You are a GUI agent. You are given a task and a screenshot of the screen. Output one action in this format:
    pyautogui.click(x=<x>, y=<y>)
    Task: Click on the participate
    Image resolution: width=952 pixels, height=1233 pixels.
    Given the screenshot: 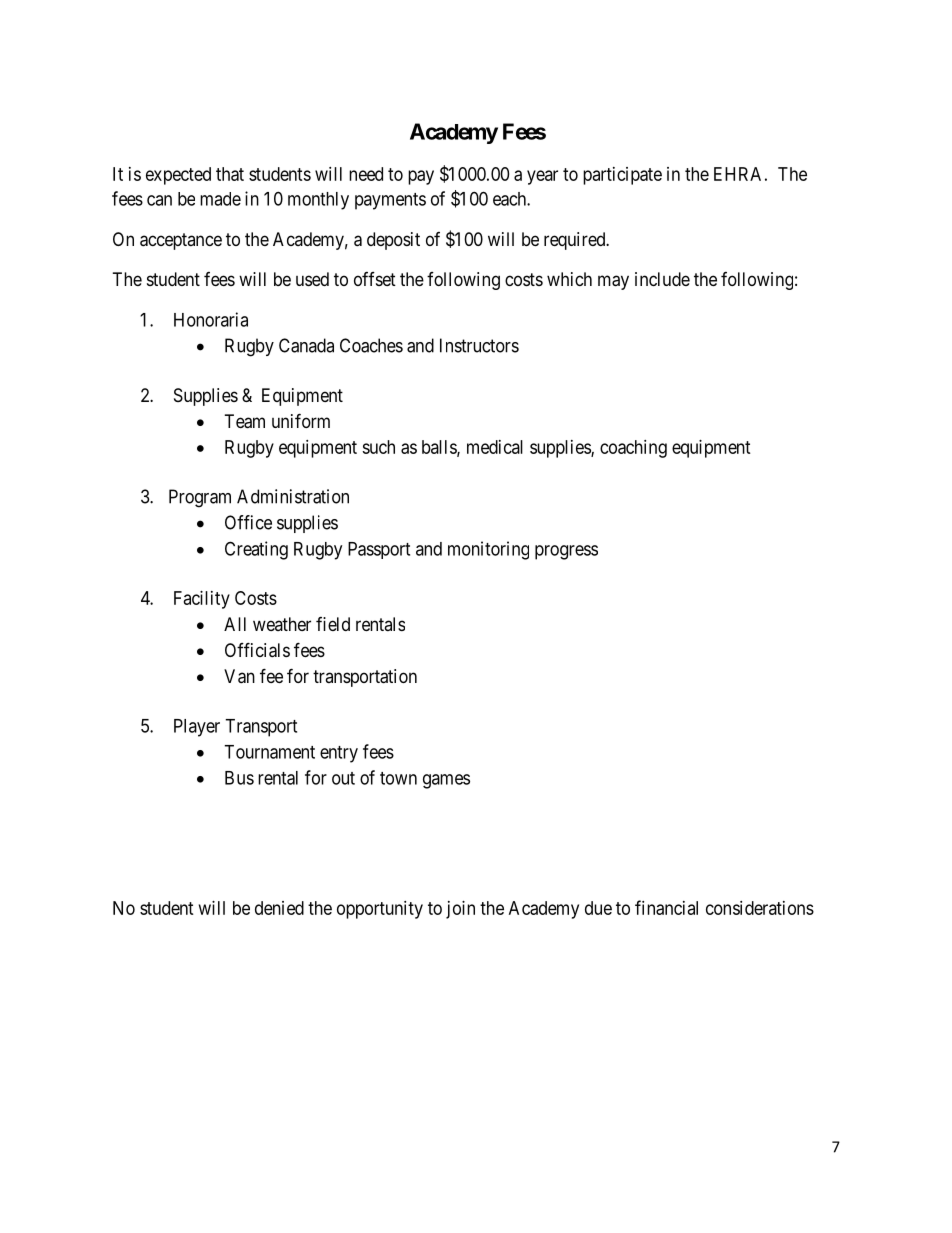 What is the action you would take?
    pyautogui.click(x=622, y=176)
